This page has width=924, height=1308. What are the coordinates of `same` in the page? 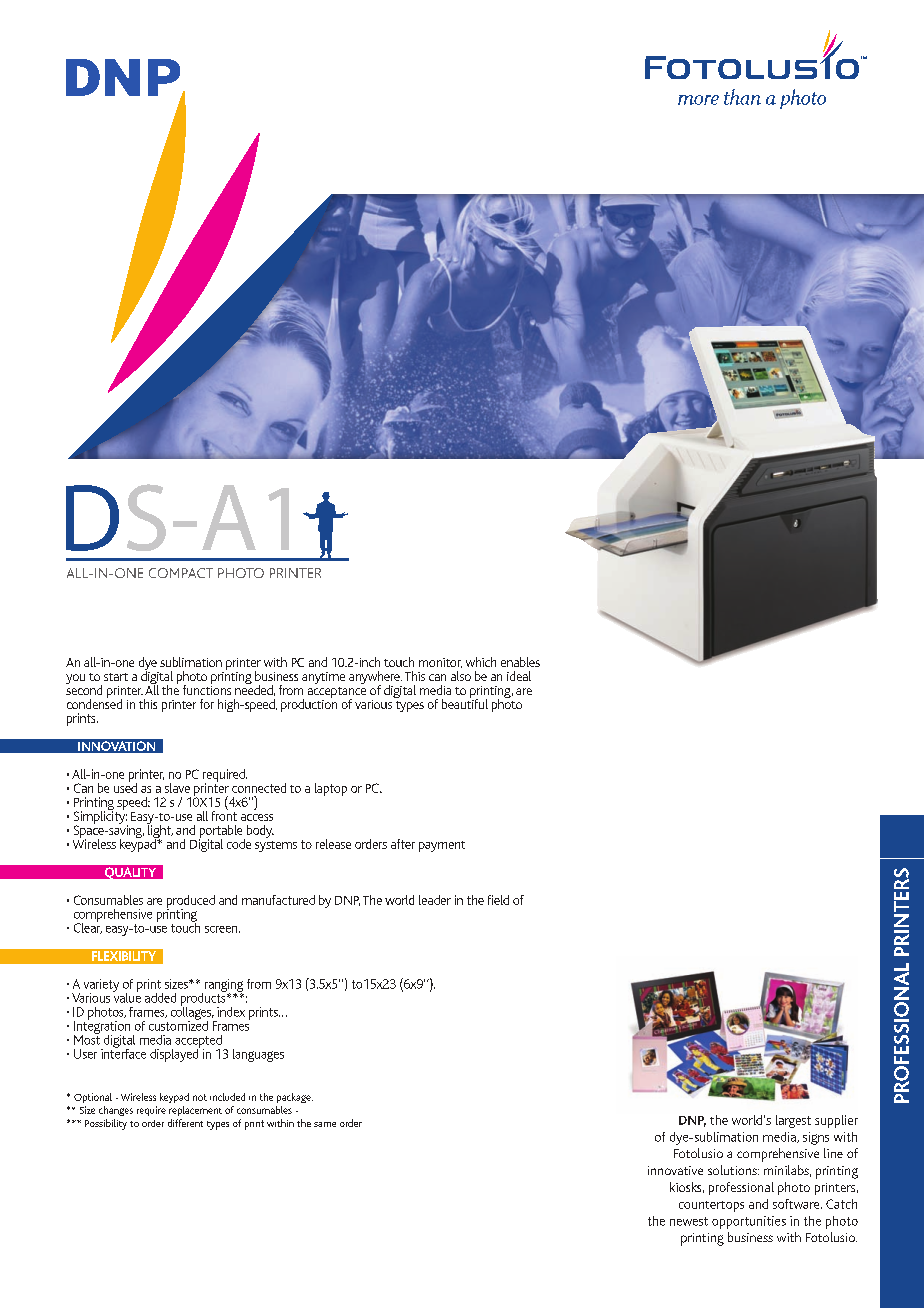 It's located at (325, 1124).
